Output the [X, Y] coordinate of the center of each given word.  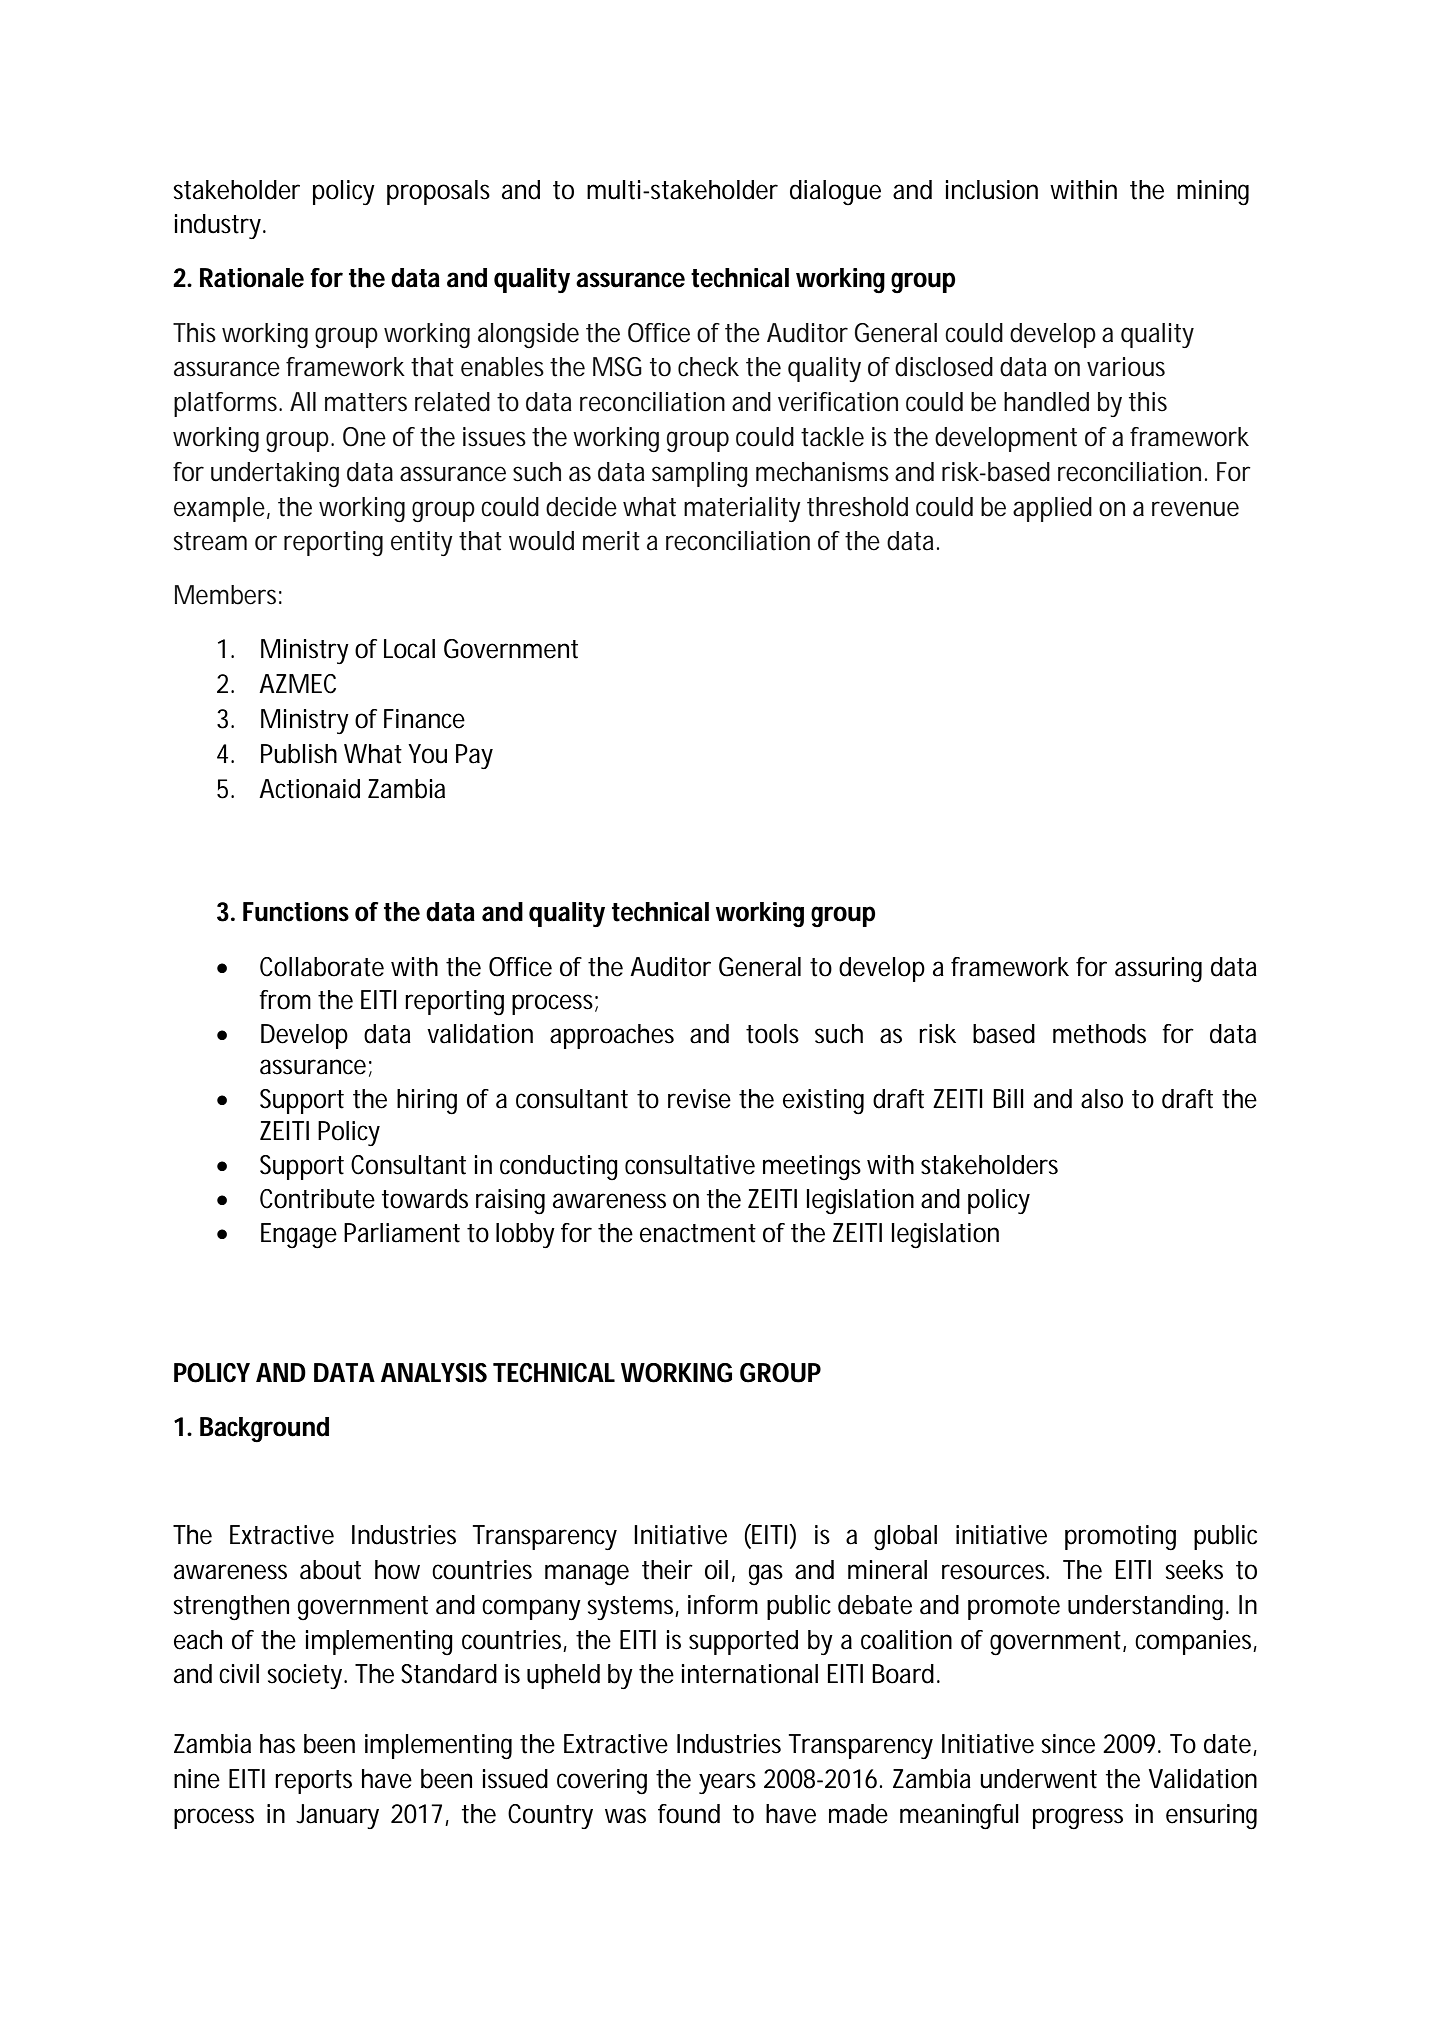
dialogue [835, 192]
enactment [698, 1233]
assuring [1158, 970]
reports [313, 1782]
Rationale [252, 278]
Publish [299, 754]
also [1102, 1099]
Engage [299, 1236]
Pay [474, 756]
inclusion [992, 190]
